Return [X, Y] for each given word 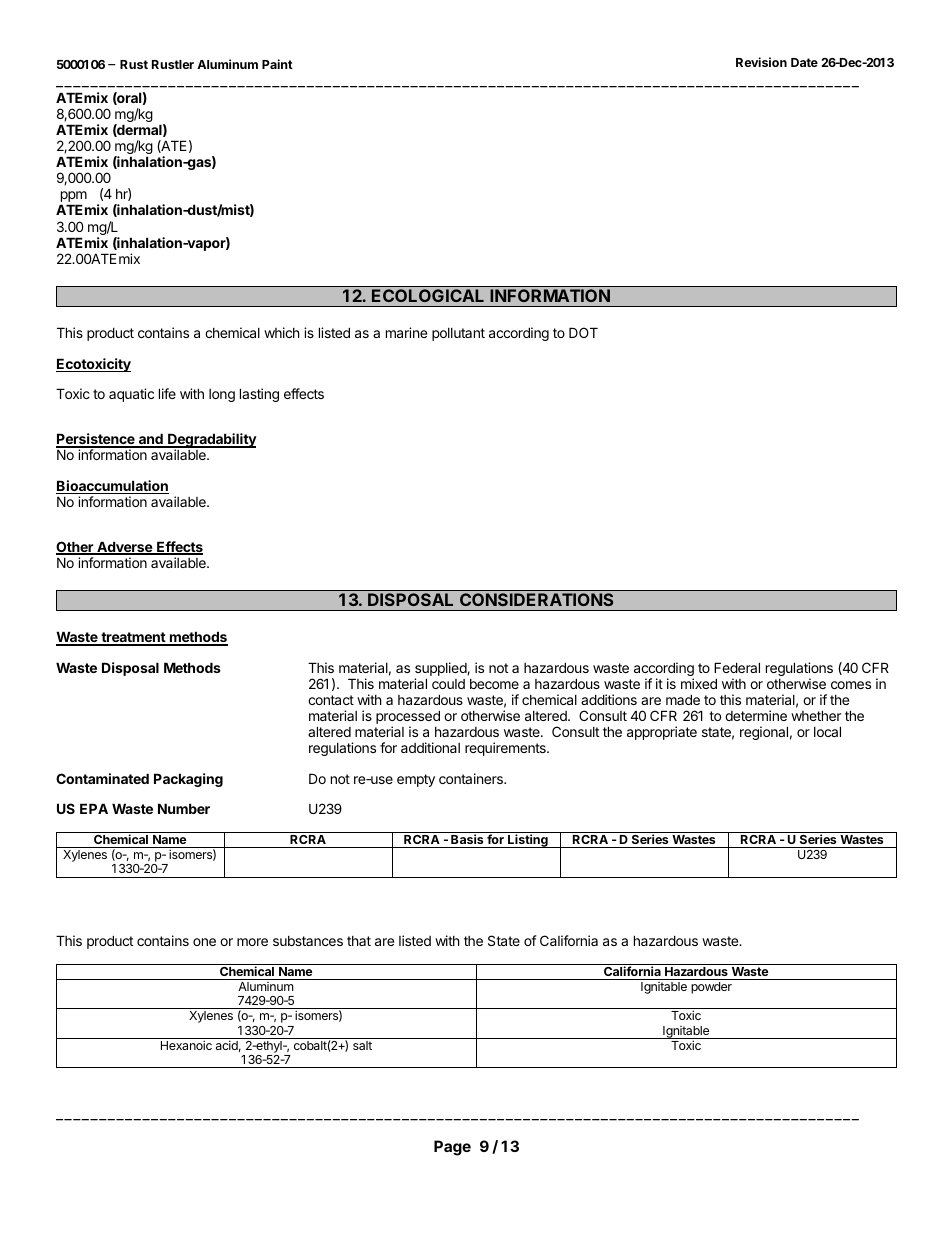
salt [362, 1045]
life [167, 393]
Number [184, 808]
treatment [133, 638]
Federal [737, 667]
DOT [583, 332]
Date [804, 62]
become [494, 684]
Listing [528, 841]
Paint [277, 64]
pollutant [458, 334]
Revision [761, 62]
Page [452, 1148]
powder [711, 988]
